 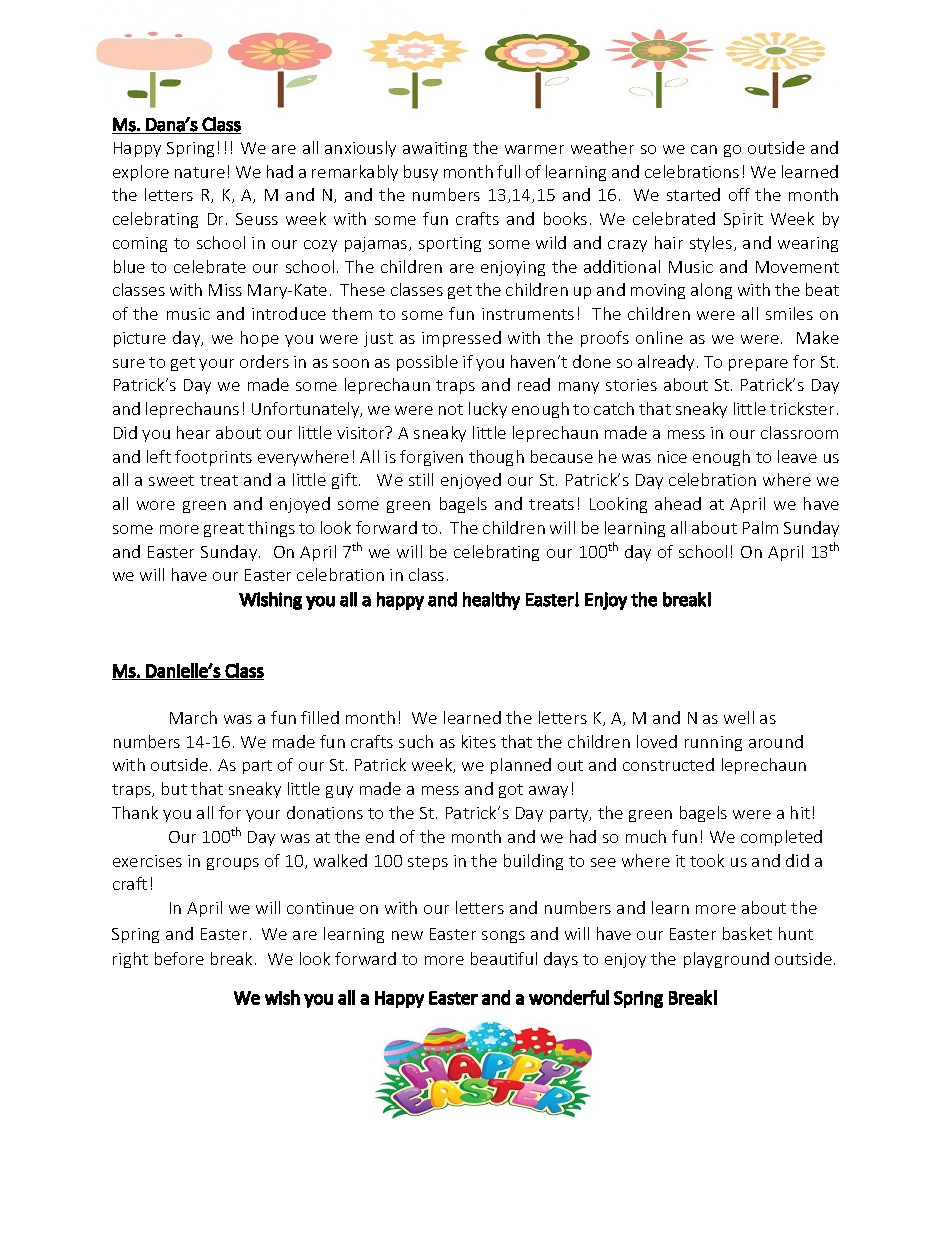 I want to click on full, so click(x=508, y=171).
